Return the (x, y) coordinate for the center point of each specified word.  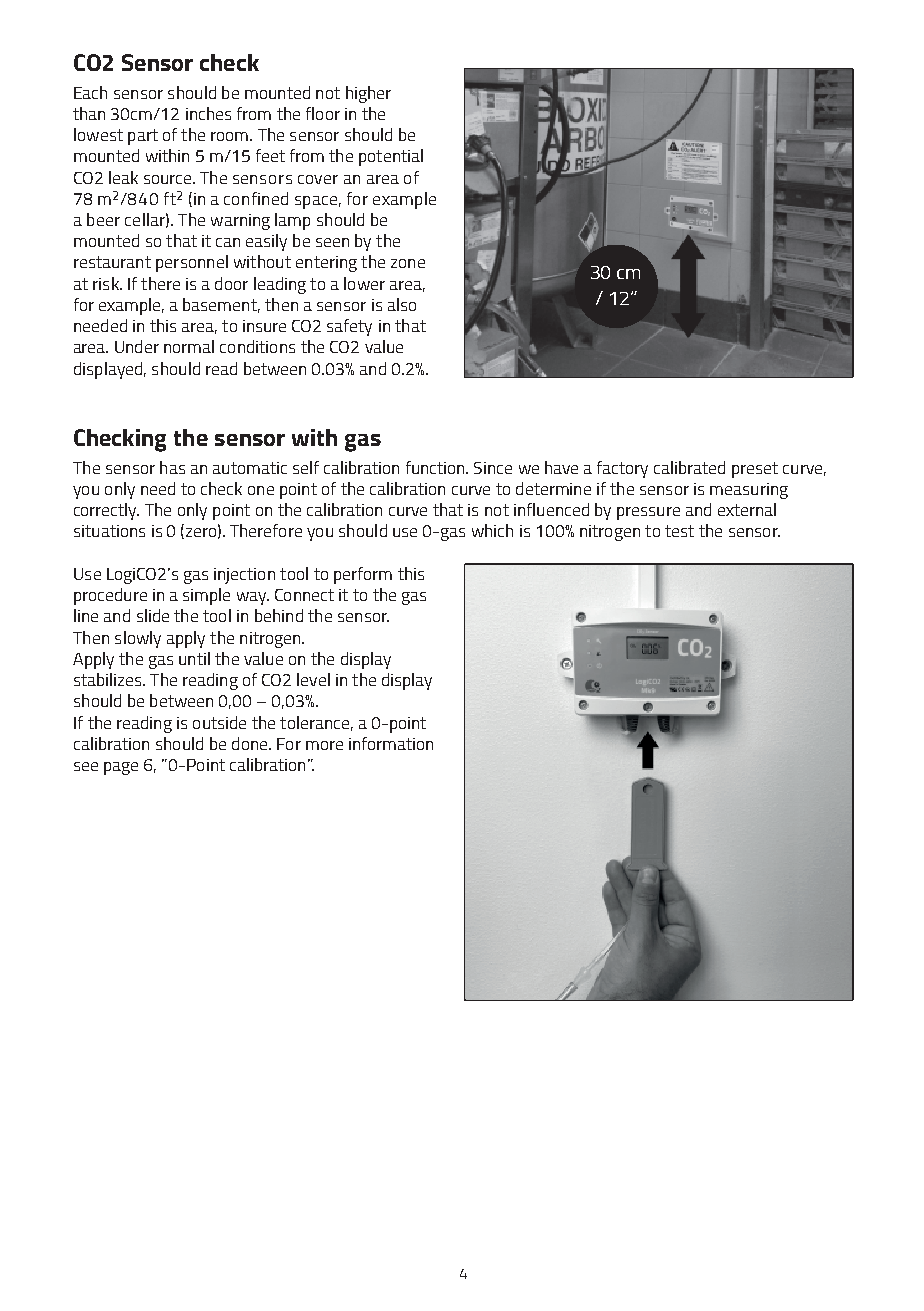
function (436, 467)
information (391, 743)
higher (368, 94)
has (172, 467)
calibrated (689, 467)
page (121, 768)
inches (208, 113)
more (324, 745)
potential (391, 157)
